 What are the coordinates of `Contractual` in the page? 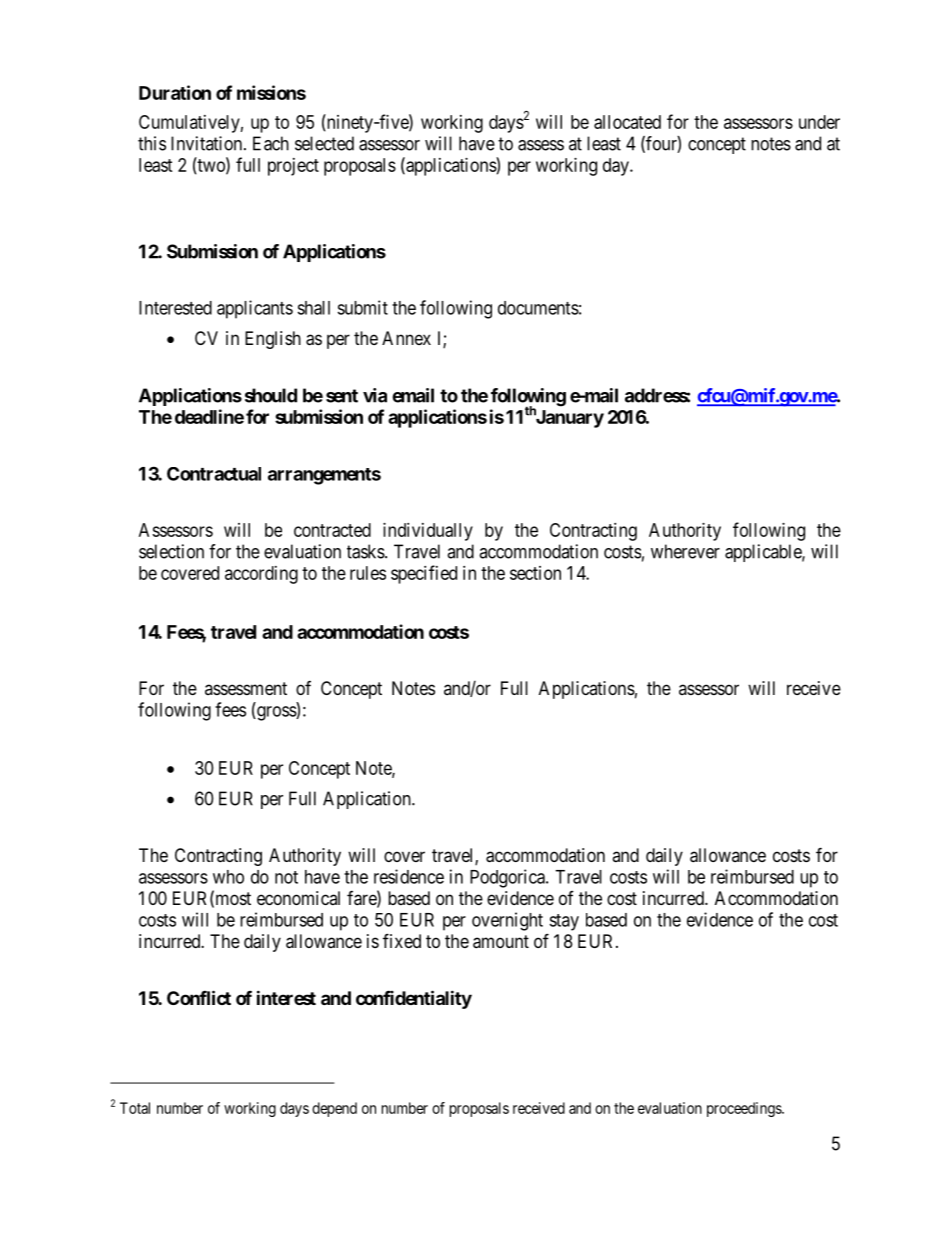 It's located at (214, 474).
